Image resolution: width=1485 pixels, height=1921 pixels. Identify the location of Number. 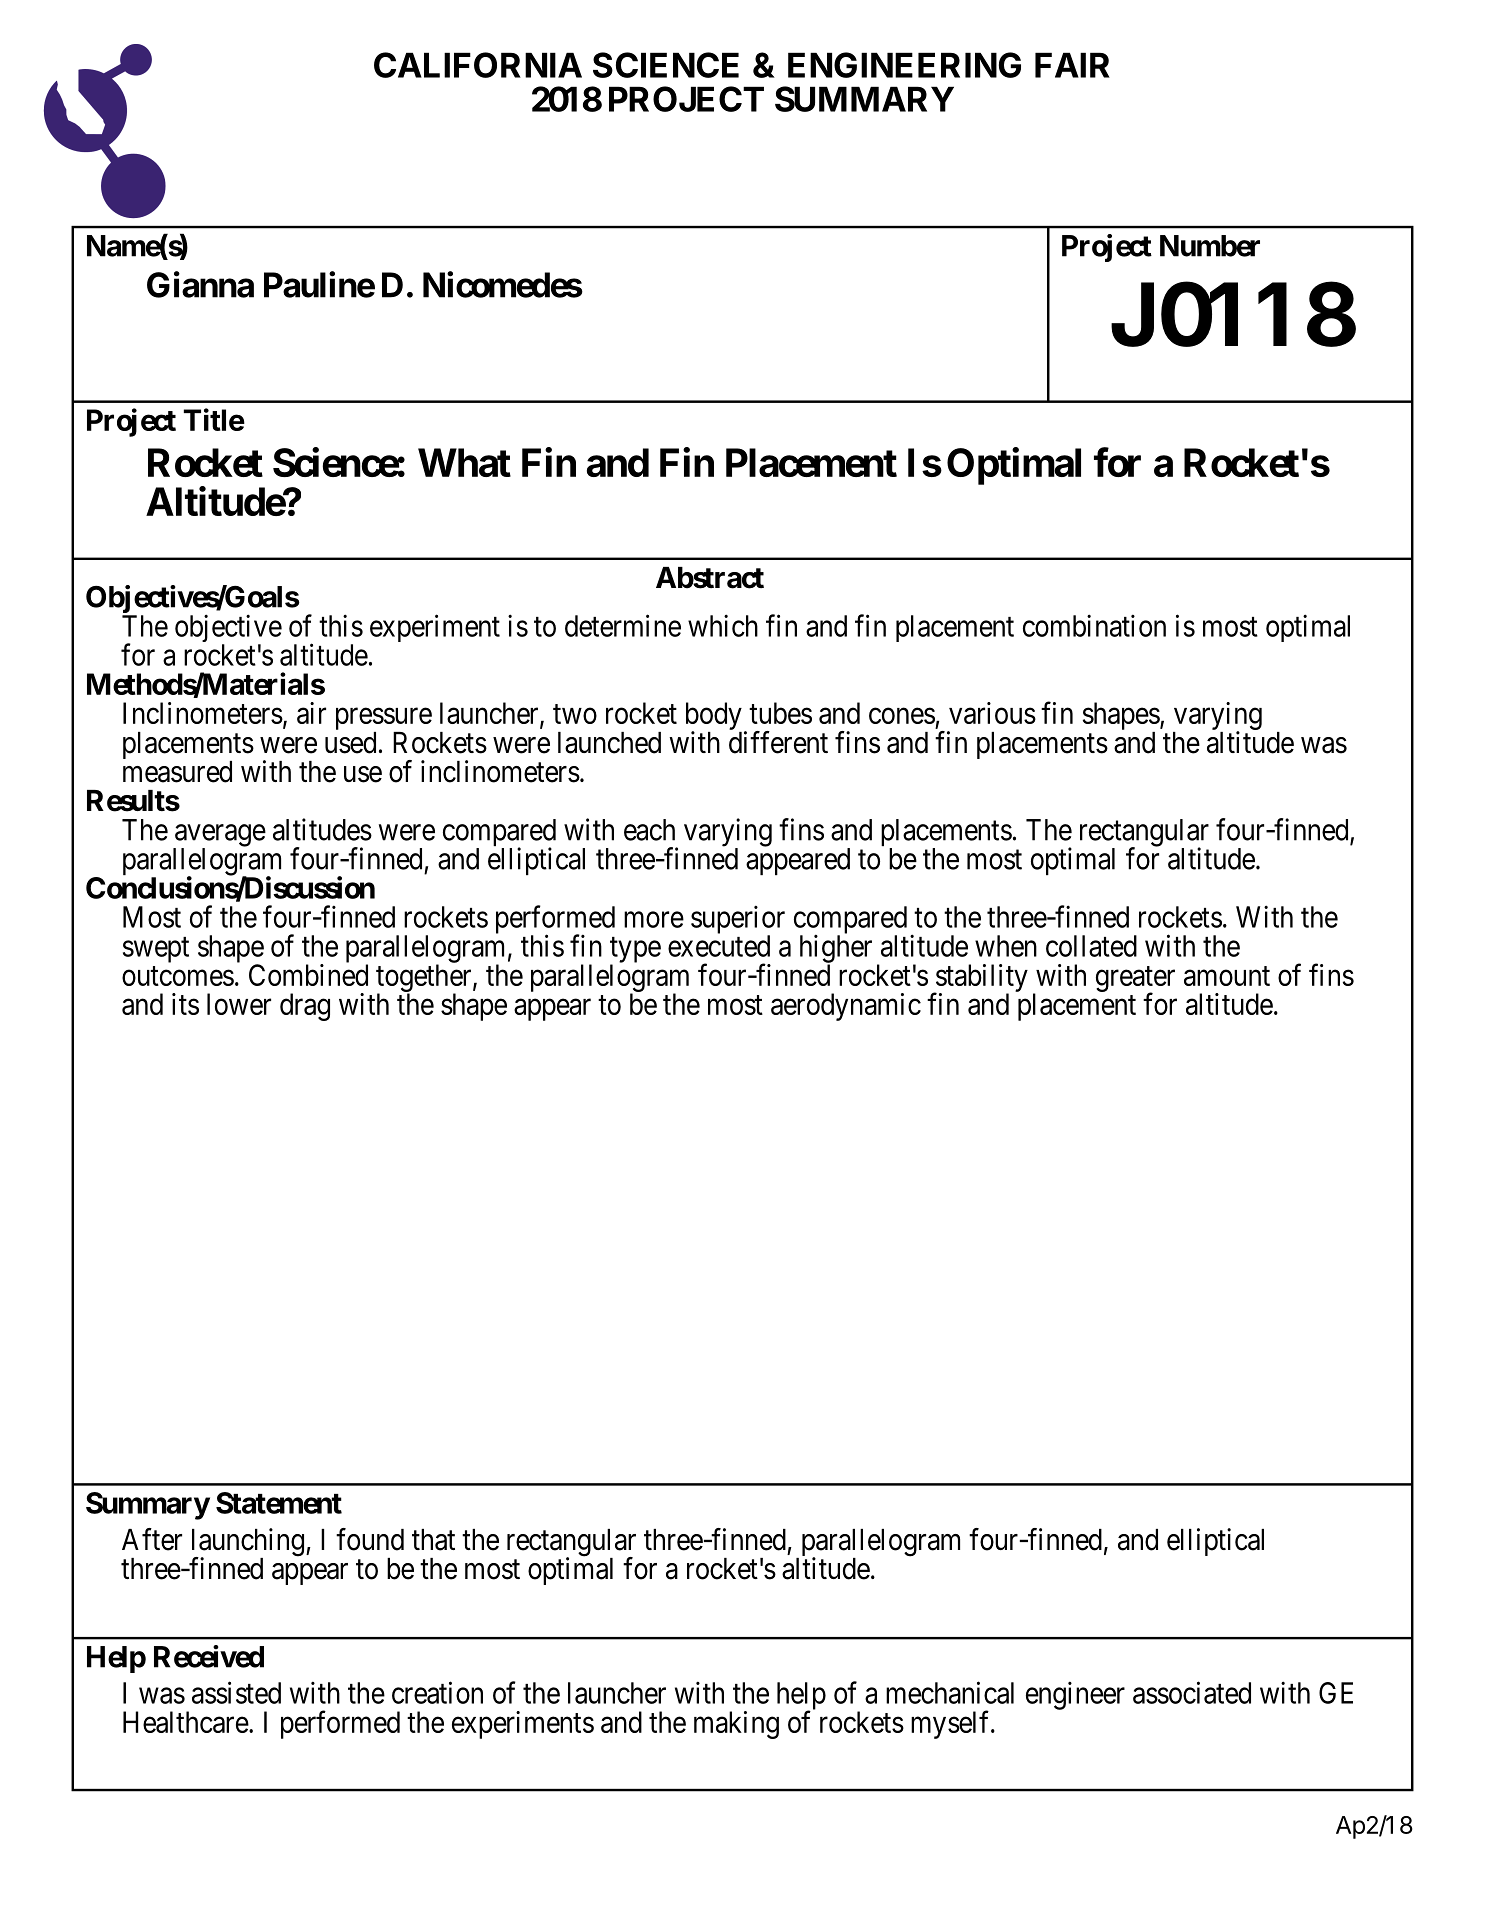
(1210, 246).
